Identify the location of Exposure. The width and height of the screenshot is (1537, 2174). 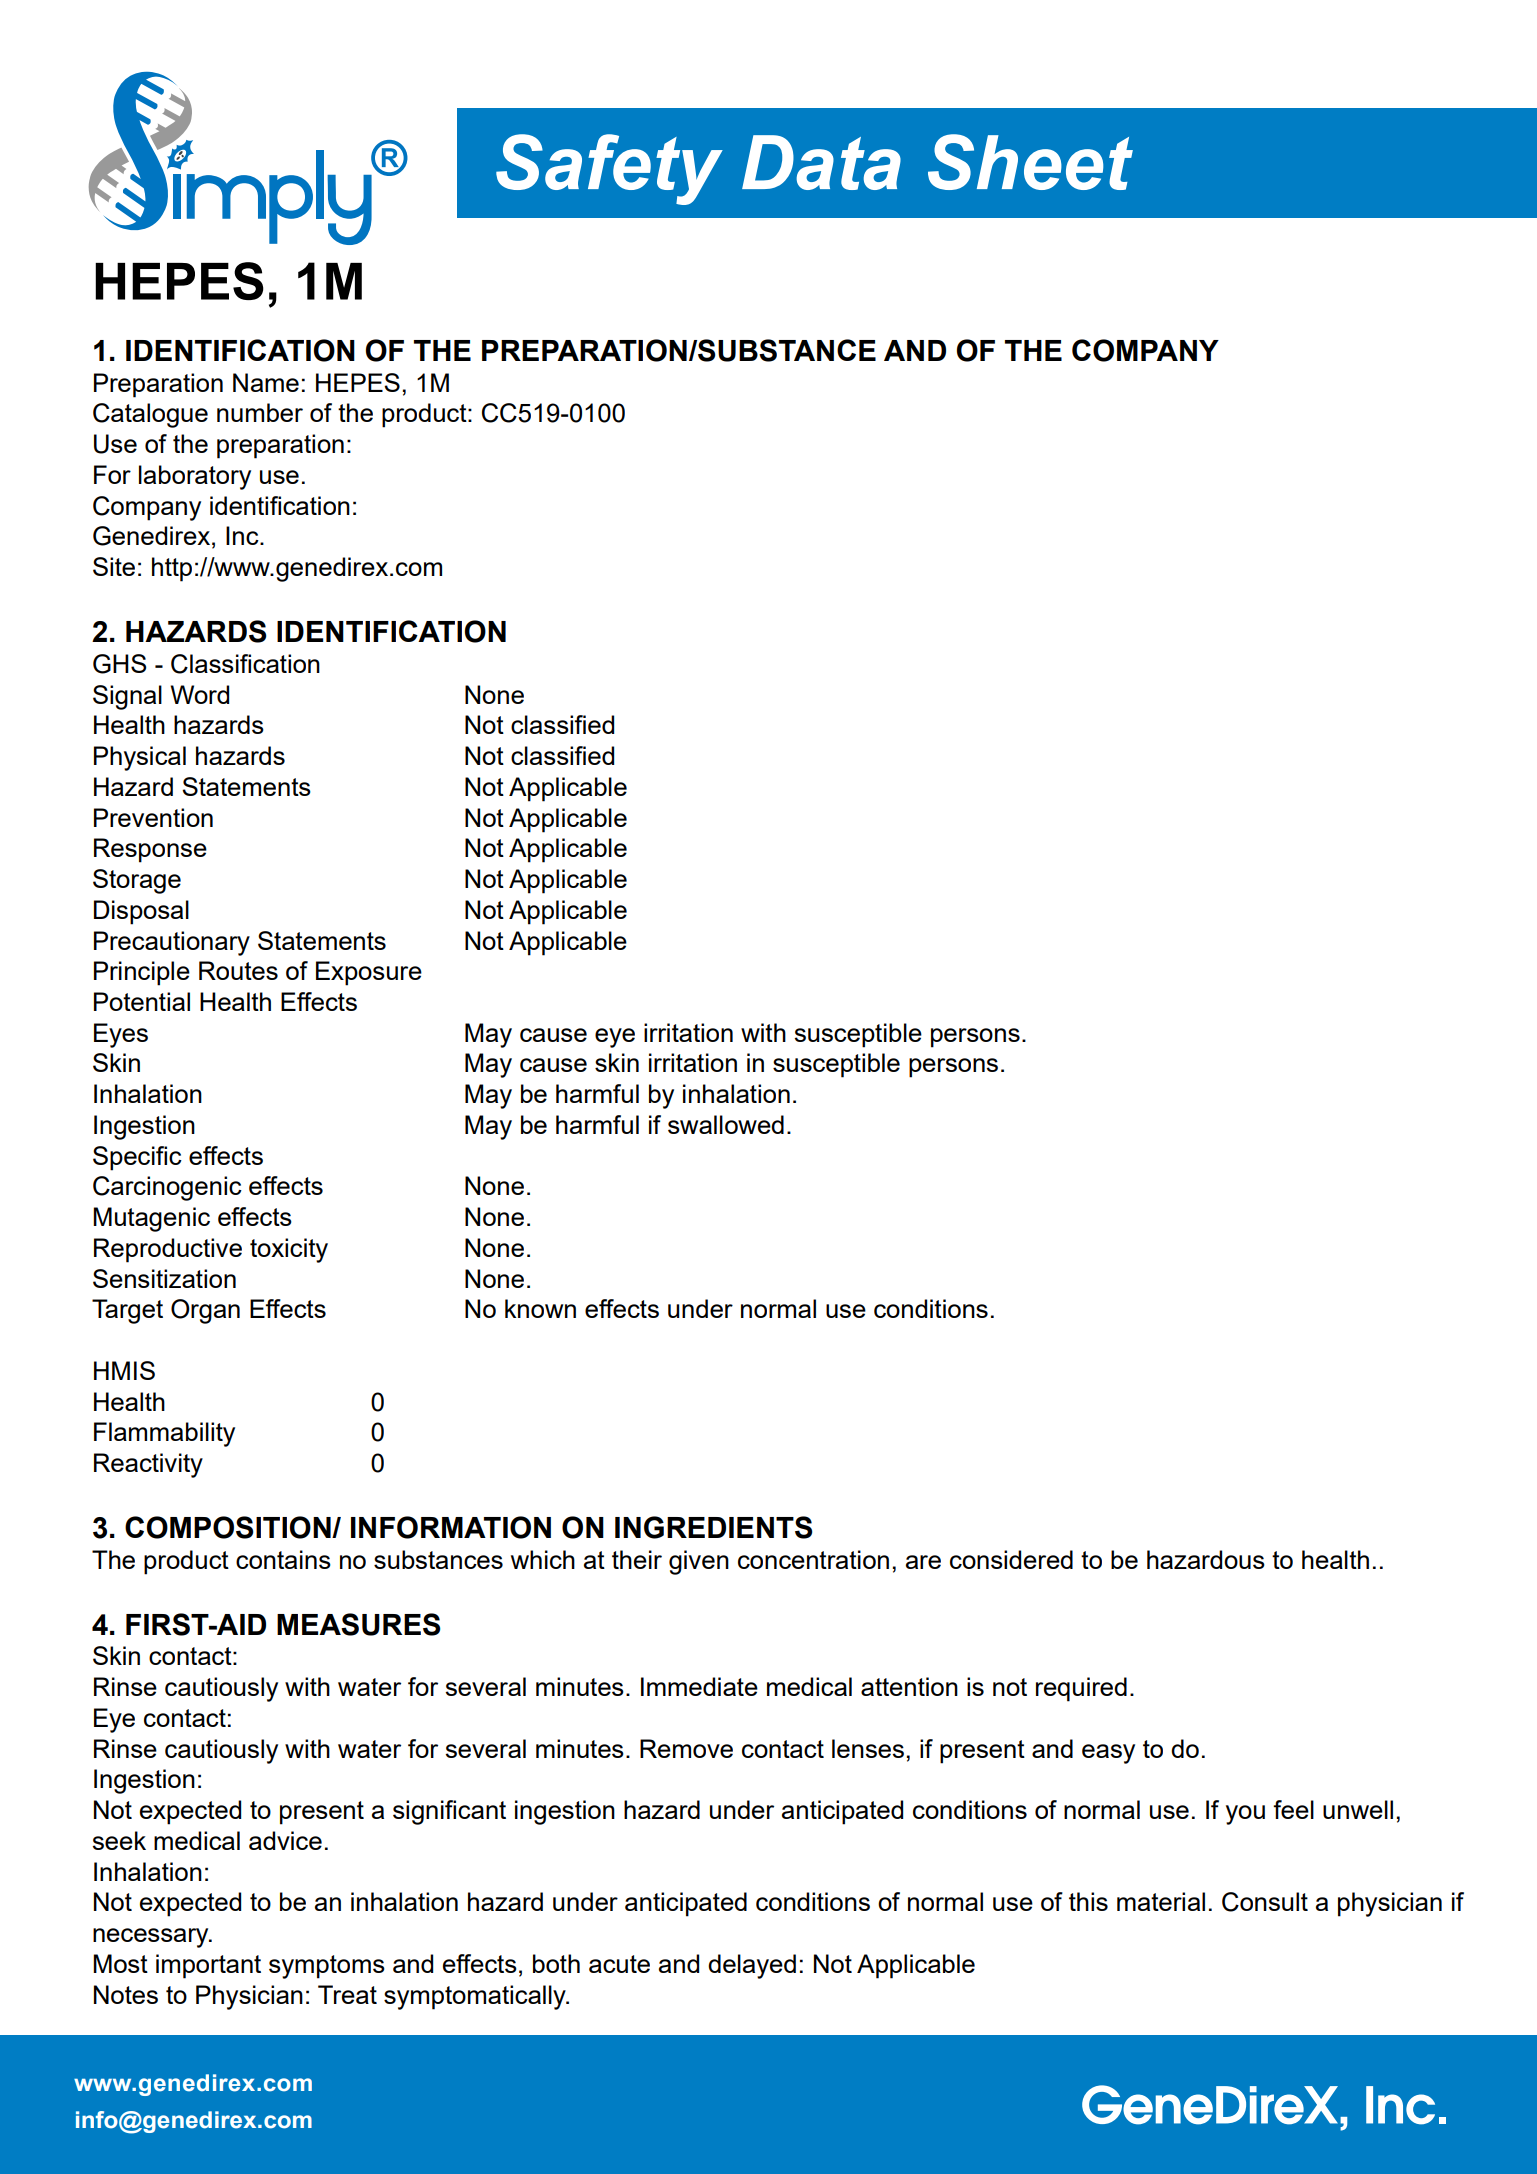
(369, 973).
